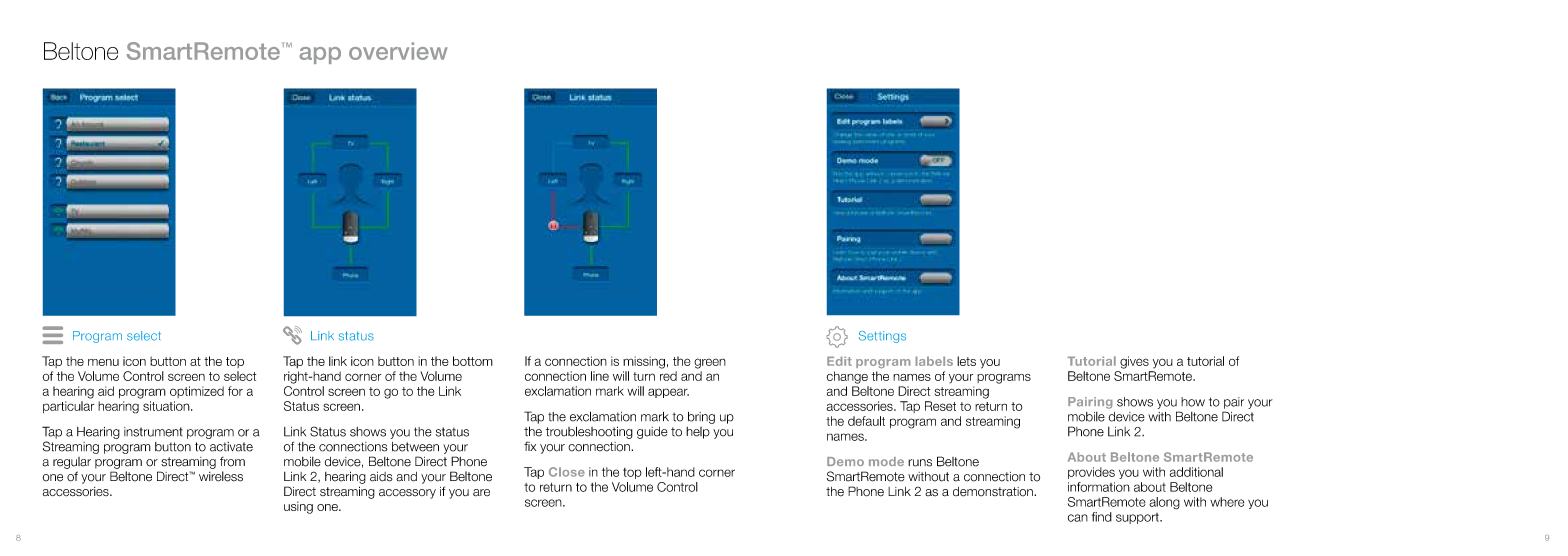 This screenshot has height=556, width=1568. I want to click on Settings, so click(882, 337).
